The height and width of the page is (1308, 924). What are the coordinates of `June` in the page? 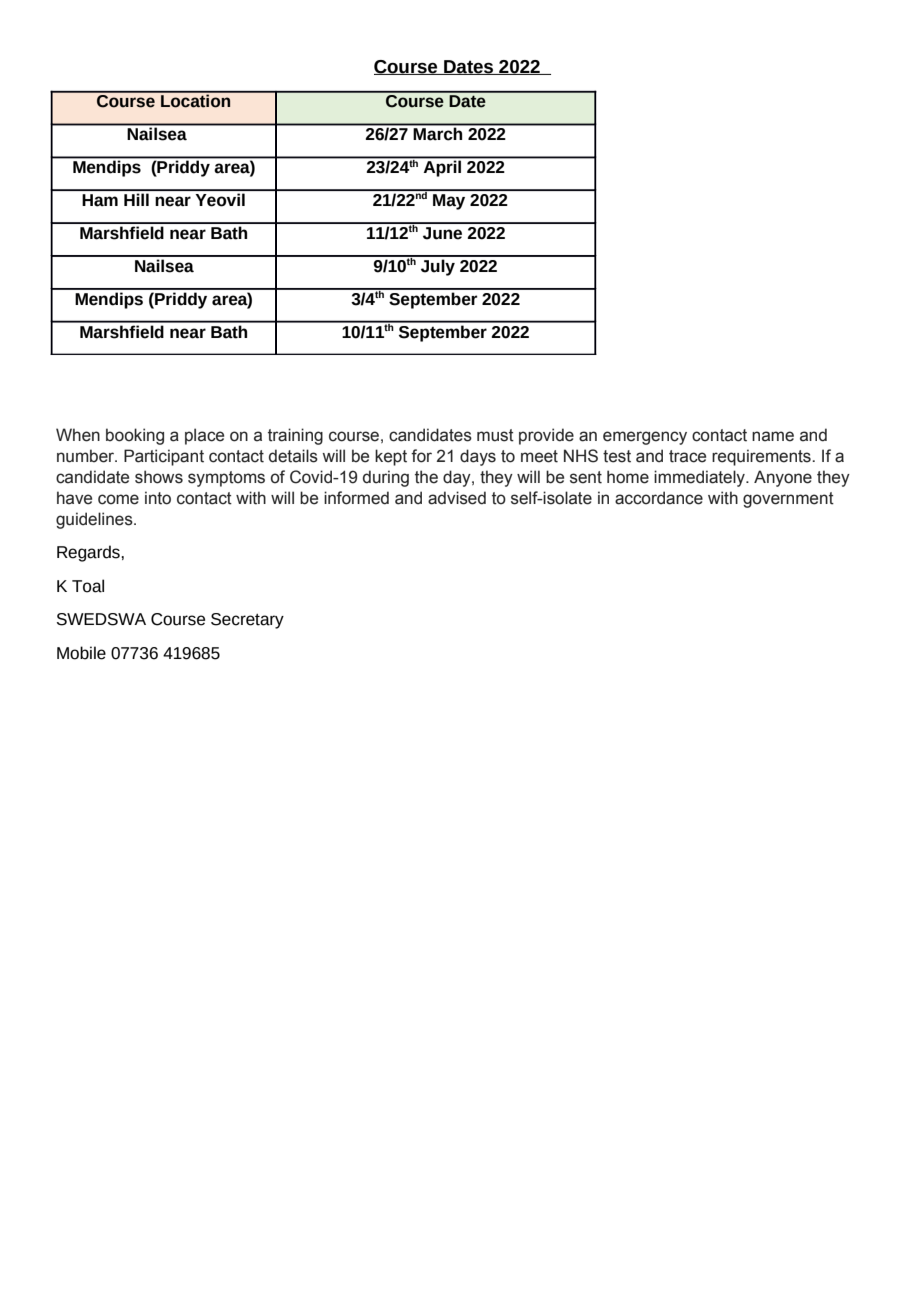 It's located at (442, 233).
